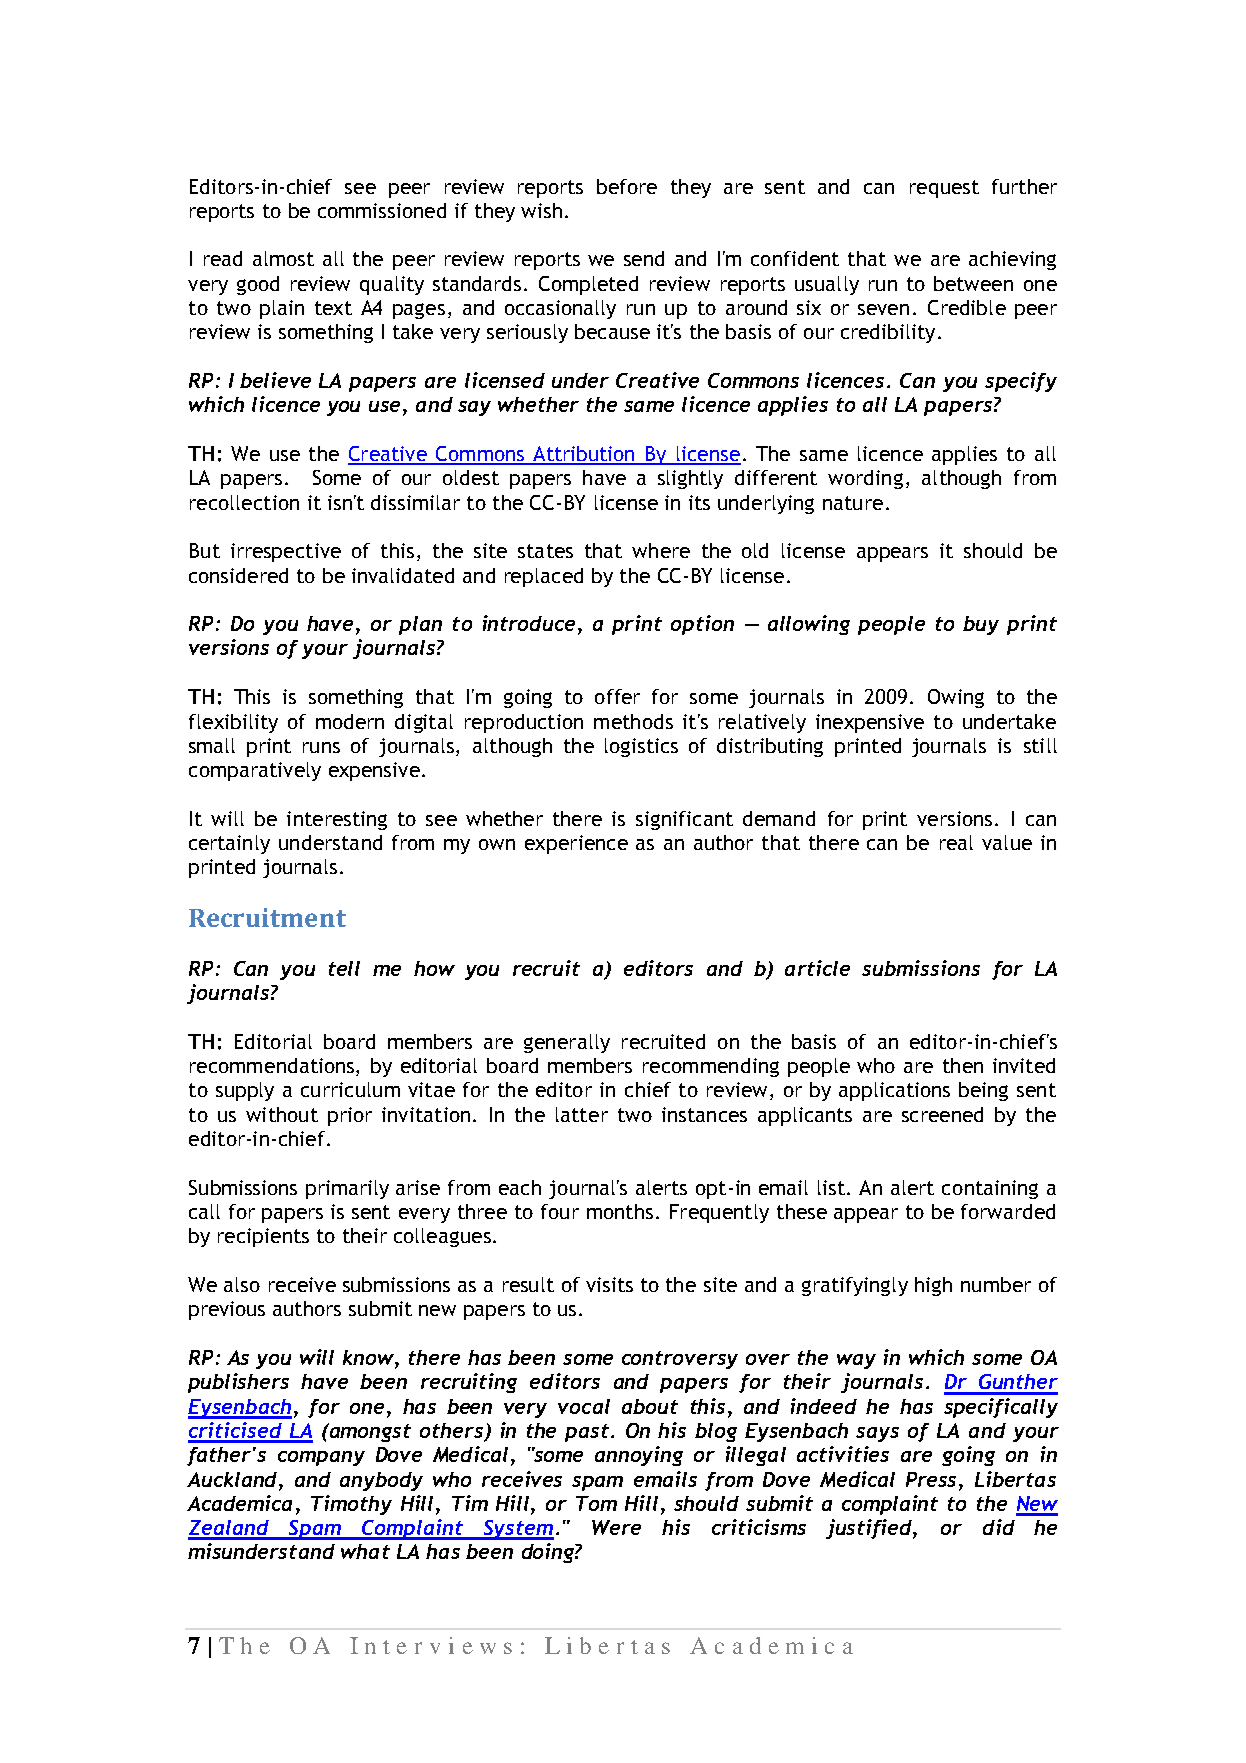 The height and width of the image is (1763, 1246). Describe the element at coordinates (337, 820) in the image. I see `interesting` at that location.
